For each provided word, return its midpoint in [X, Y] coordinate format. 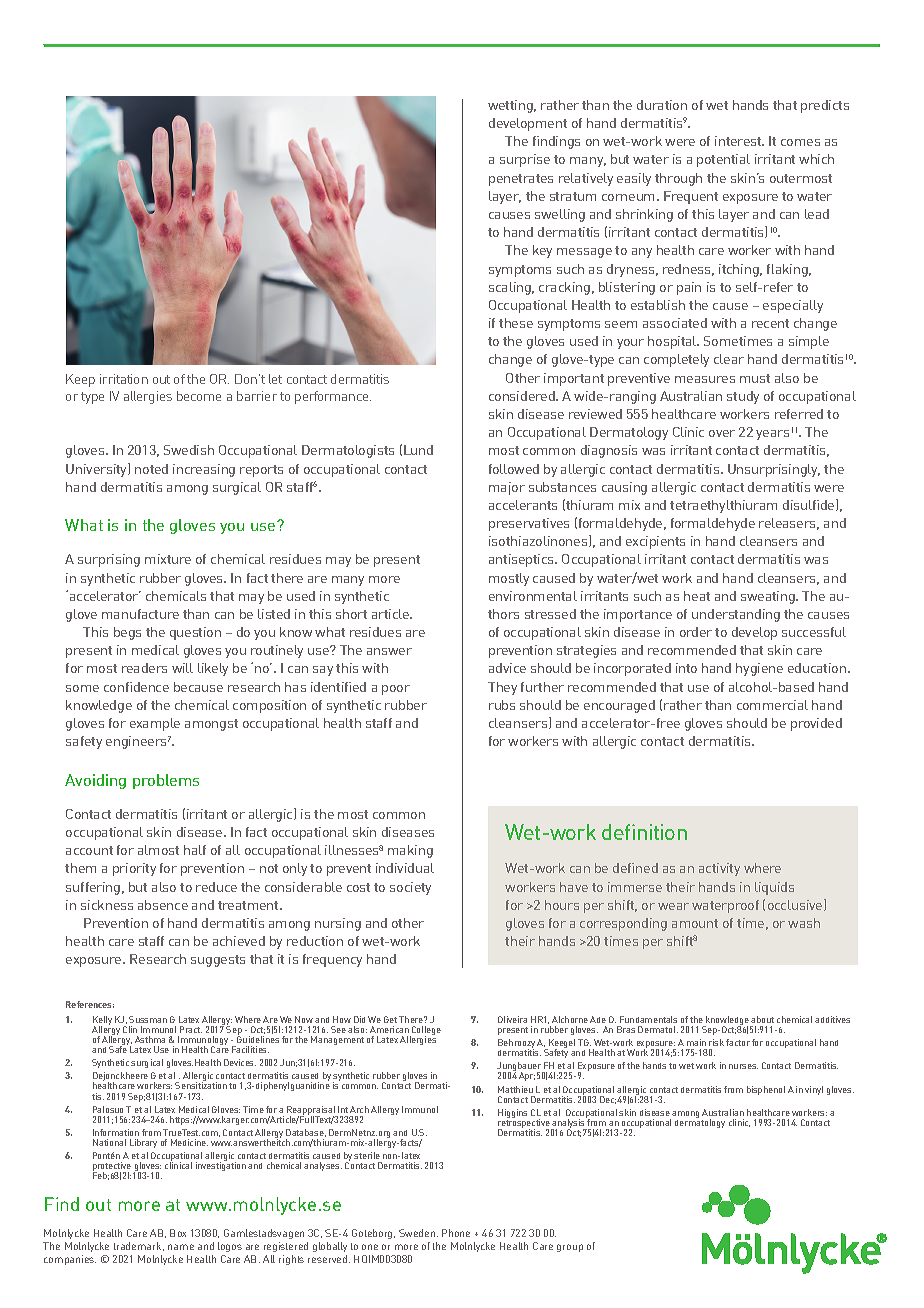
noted [151, 469]
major [507, 488]
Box [178, 1233]
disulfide [810, 505]
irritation [124, 379]
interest [739, 141]
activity [719, 869]
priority [134, 869]
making [410, 851]
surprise [525, 160]
